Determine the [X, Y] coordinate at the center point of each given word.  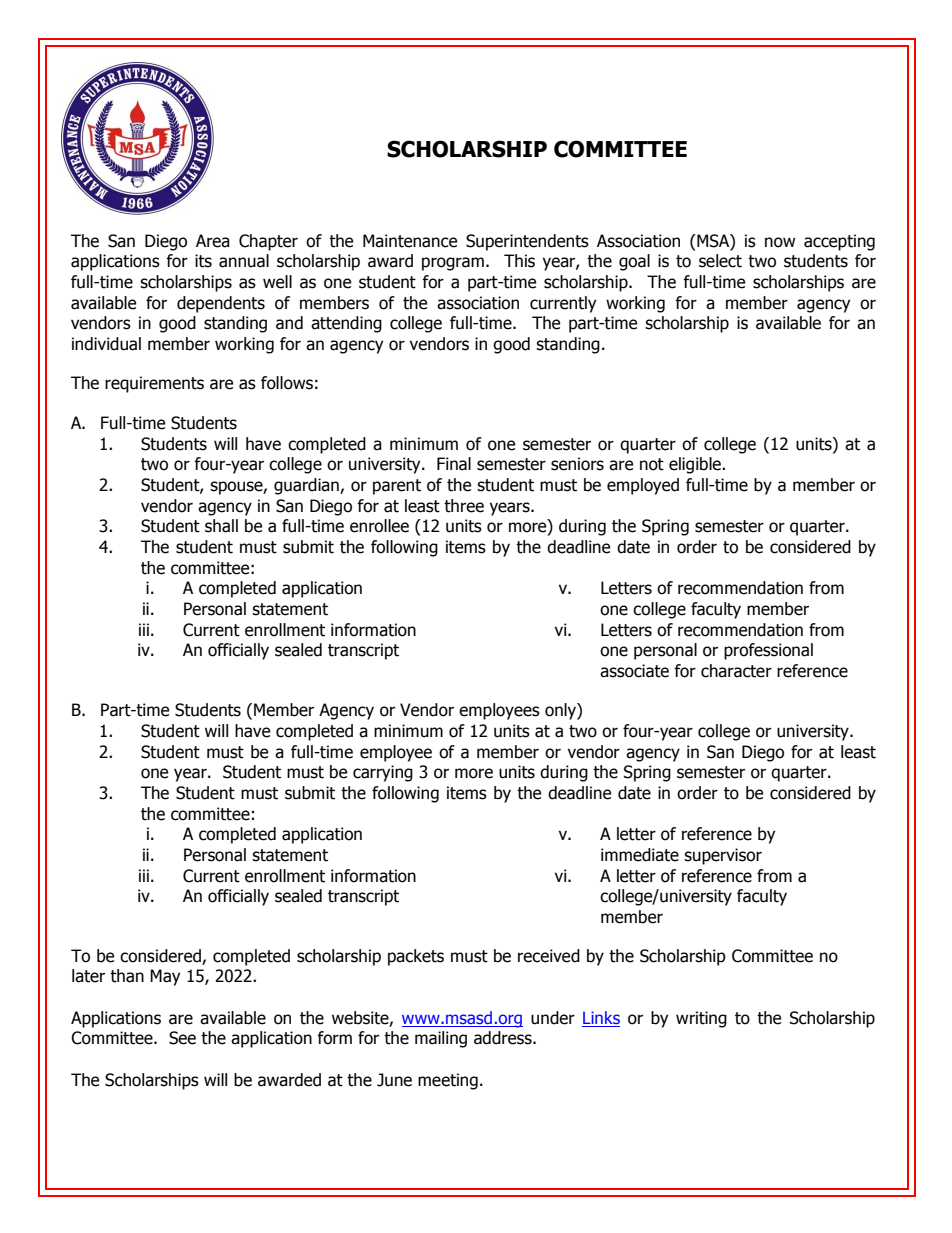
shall [221, 526]
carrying [383, 773]
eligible [696, 465]
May [165, 977]
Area [213, 241]
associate [634, 671]
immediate [640, 855]
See [182, 1038]
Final [454, 464]
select [720, 261]
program [453, 264]
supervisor [723, 856]
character [736, 671]
